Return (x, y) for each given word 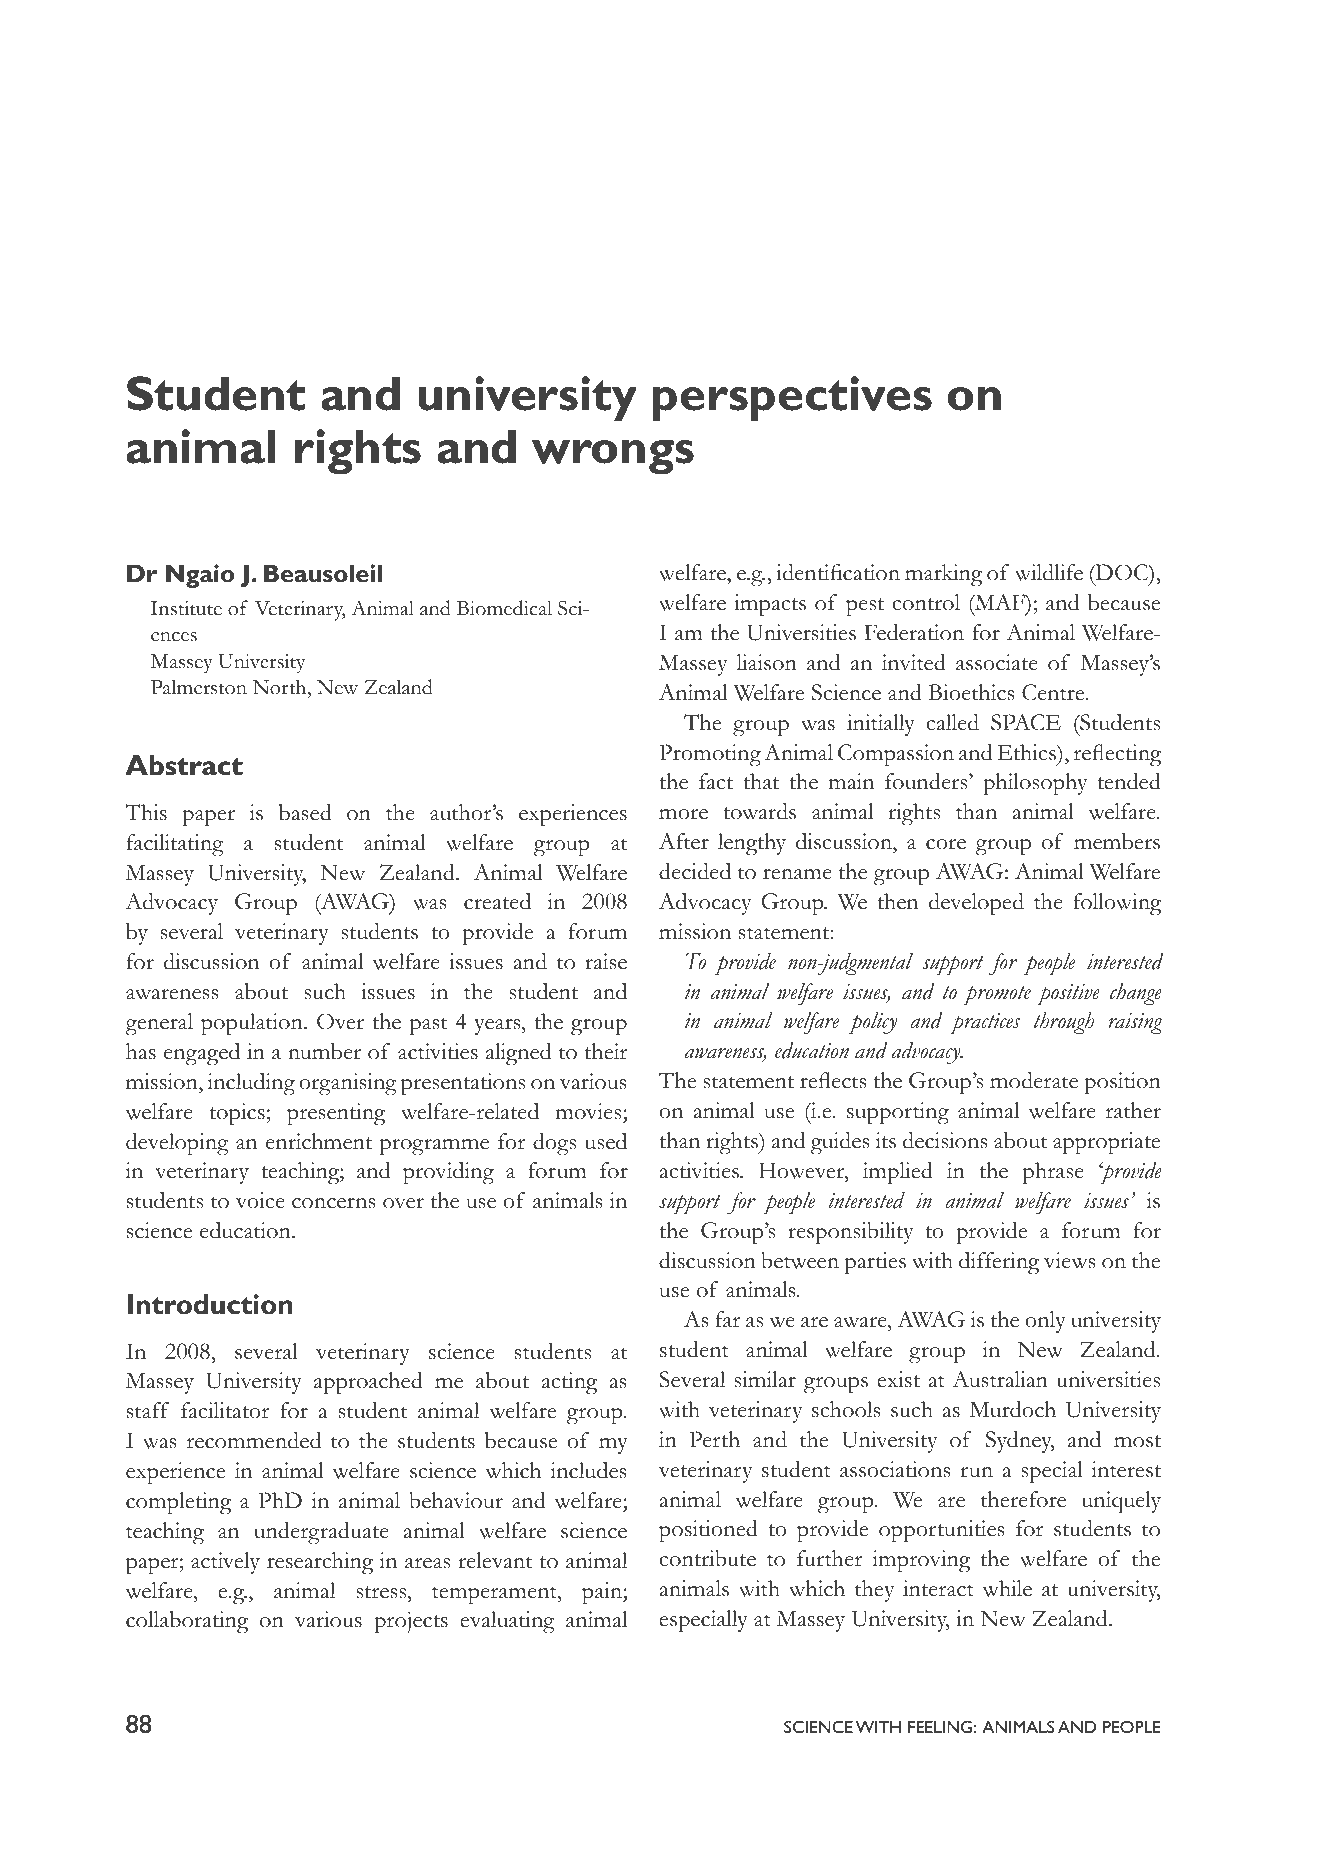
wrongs (613, 457)
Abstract (184, 765)
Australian (1000, 1379)
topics (238, 1114)
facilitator (225, 1410)
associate (997, 662)
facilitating (175, 845)
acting (569, 1383)
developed (976, 904)
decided (695, 871)
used (606, 1141)
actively (225, 1563)
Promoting (710, 755)
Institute (186, 608)
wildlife (1049, 572)
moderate (1034, 1080)
